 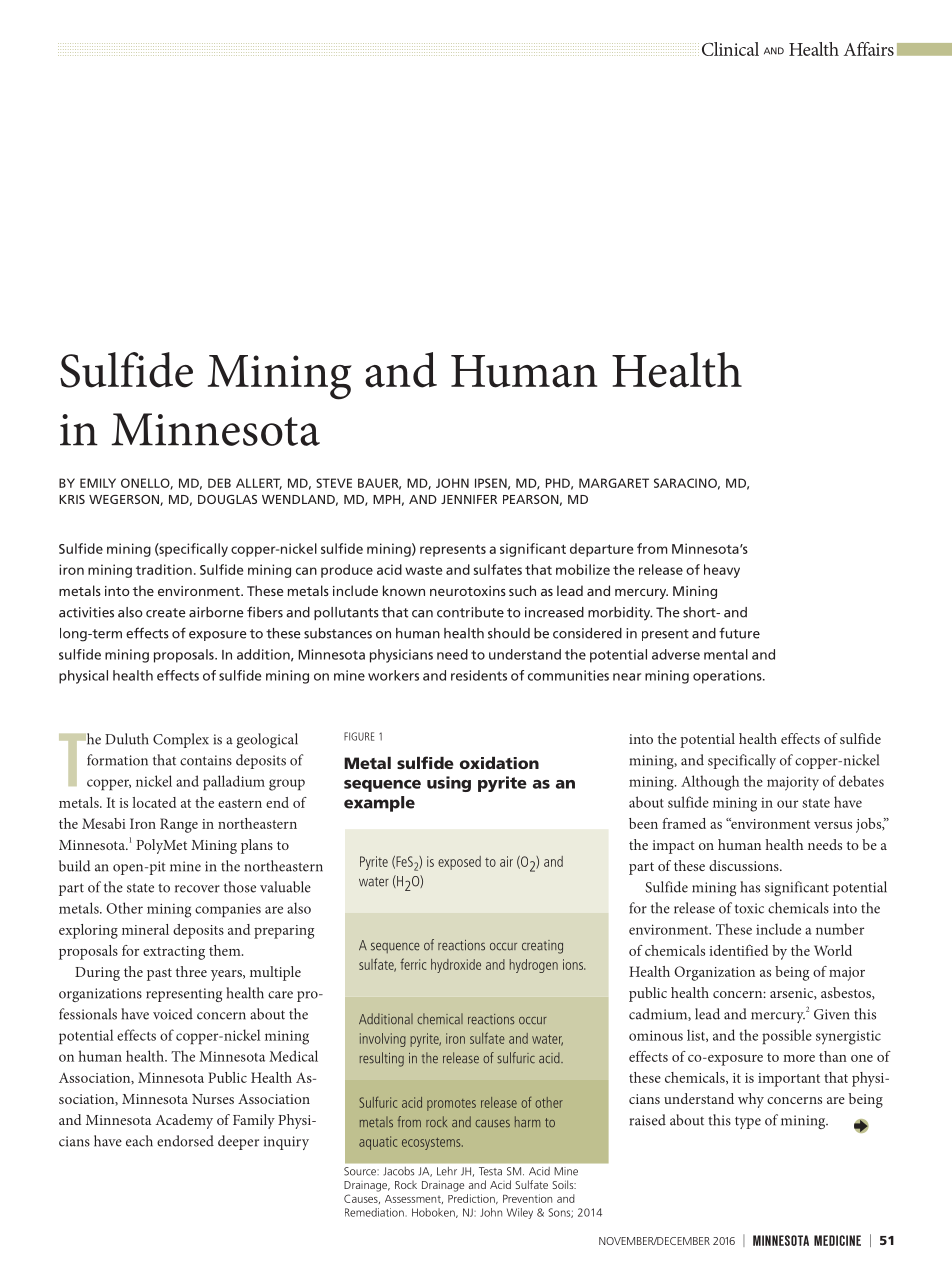 I want to click on create, so click(x=166, y=613).
